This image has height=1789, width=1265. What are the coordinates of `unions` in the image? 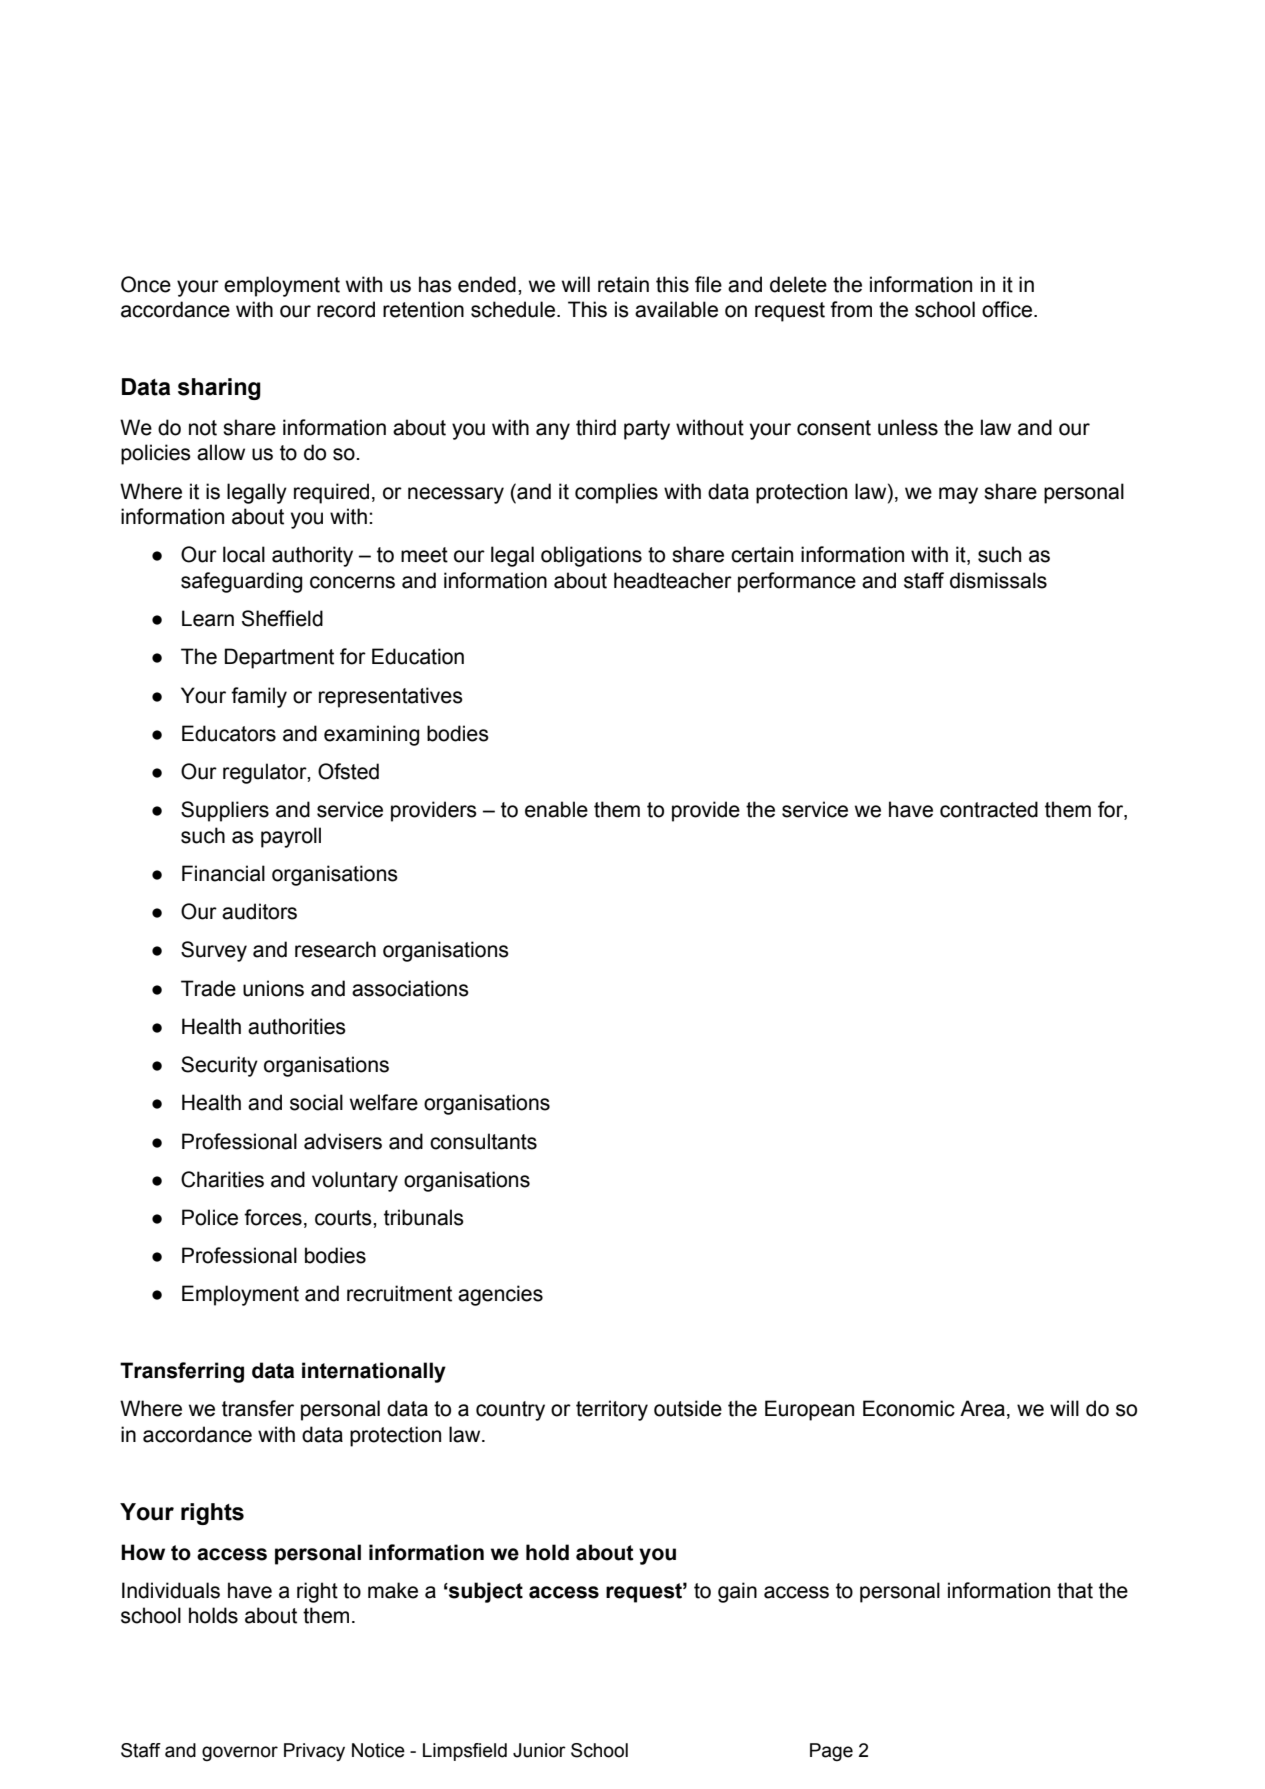 It's located at (273, 988).
